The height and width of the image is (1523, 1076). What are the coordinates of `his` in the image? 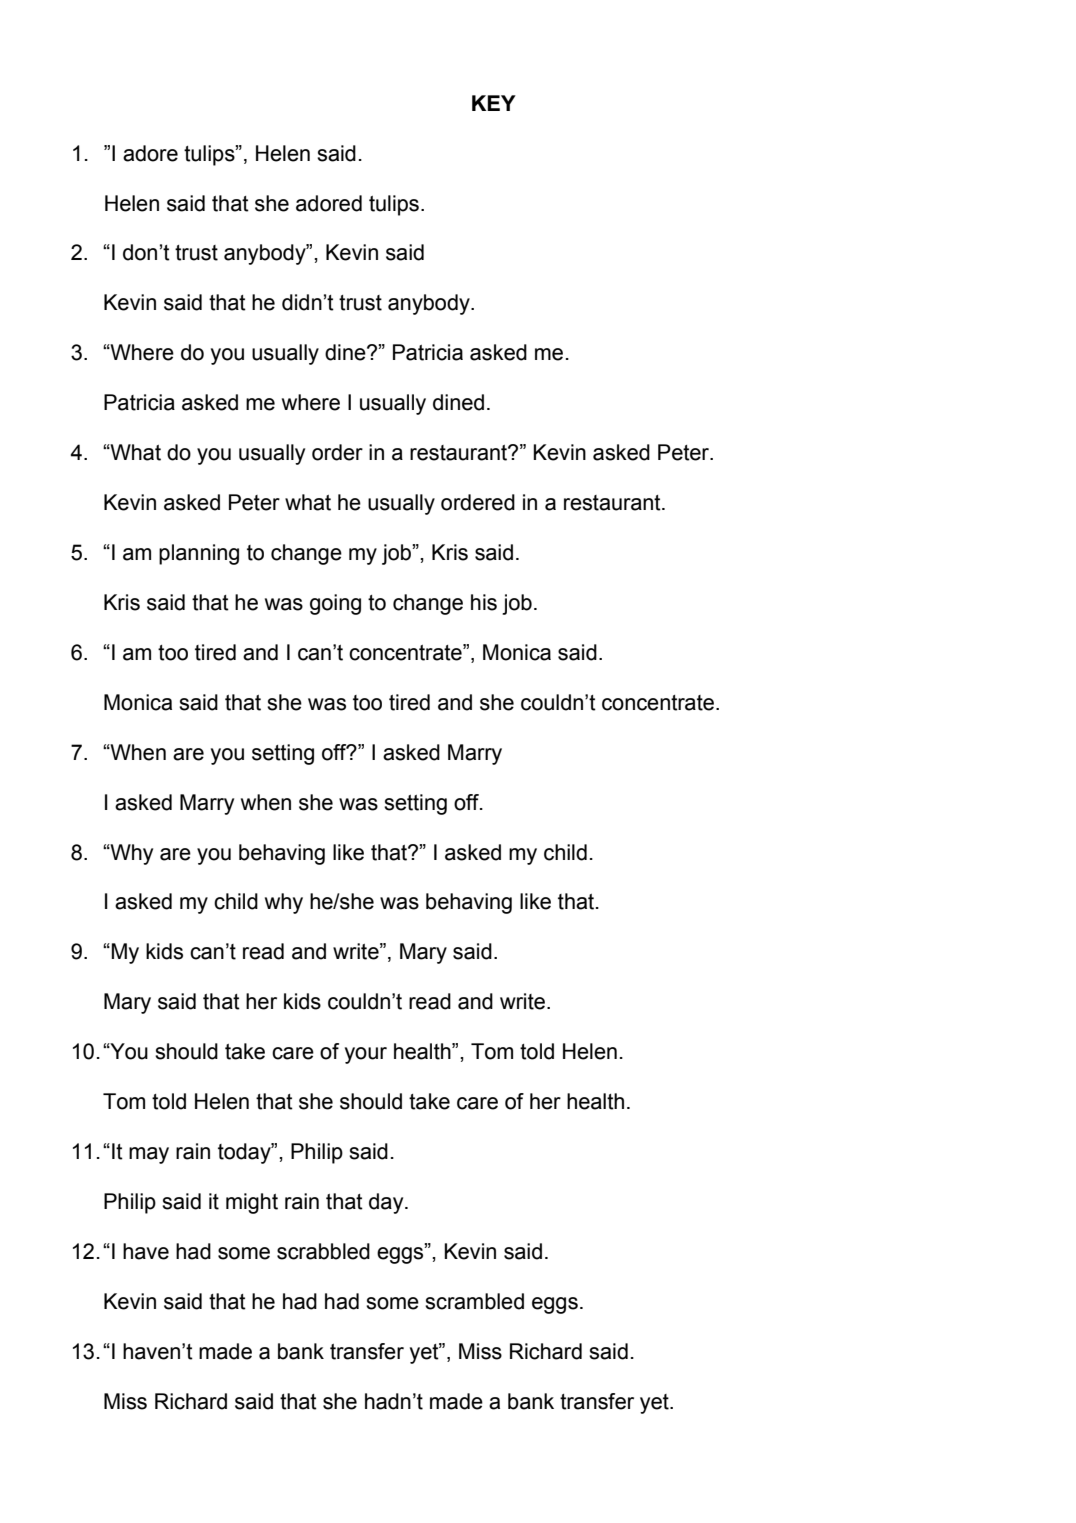 It's located at (484, 602).
